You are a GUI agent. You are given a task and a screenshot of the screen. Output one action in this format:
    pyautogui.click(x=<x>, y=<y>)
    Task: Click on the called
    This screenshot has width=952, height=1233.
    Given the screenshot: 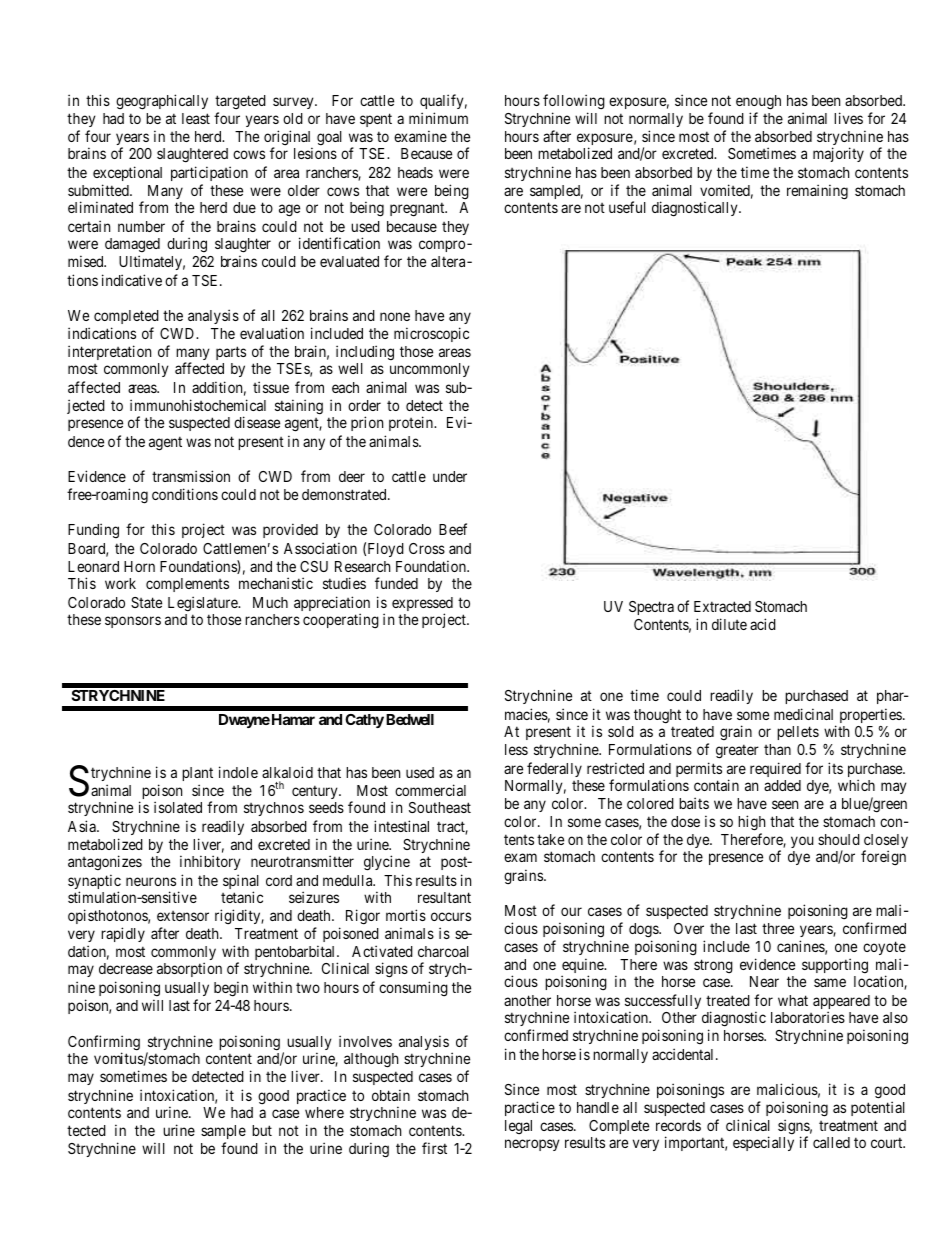 What is the action you would take?
    pyautogui.click(x=831, y=1142)
